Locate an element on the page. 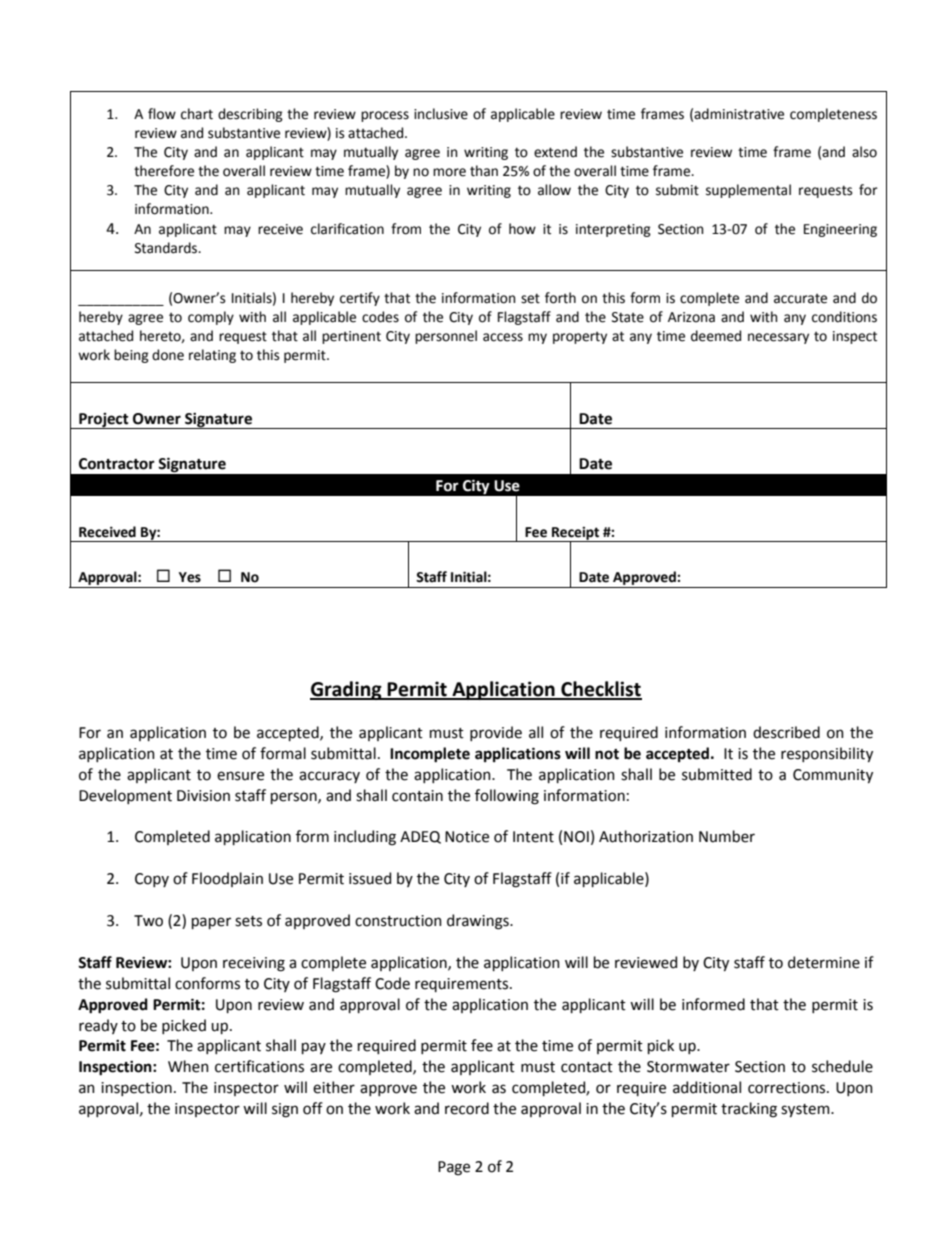  Division is located at coordinates (203, 796).
